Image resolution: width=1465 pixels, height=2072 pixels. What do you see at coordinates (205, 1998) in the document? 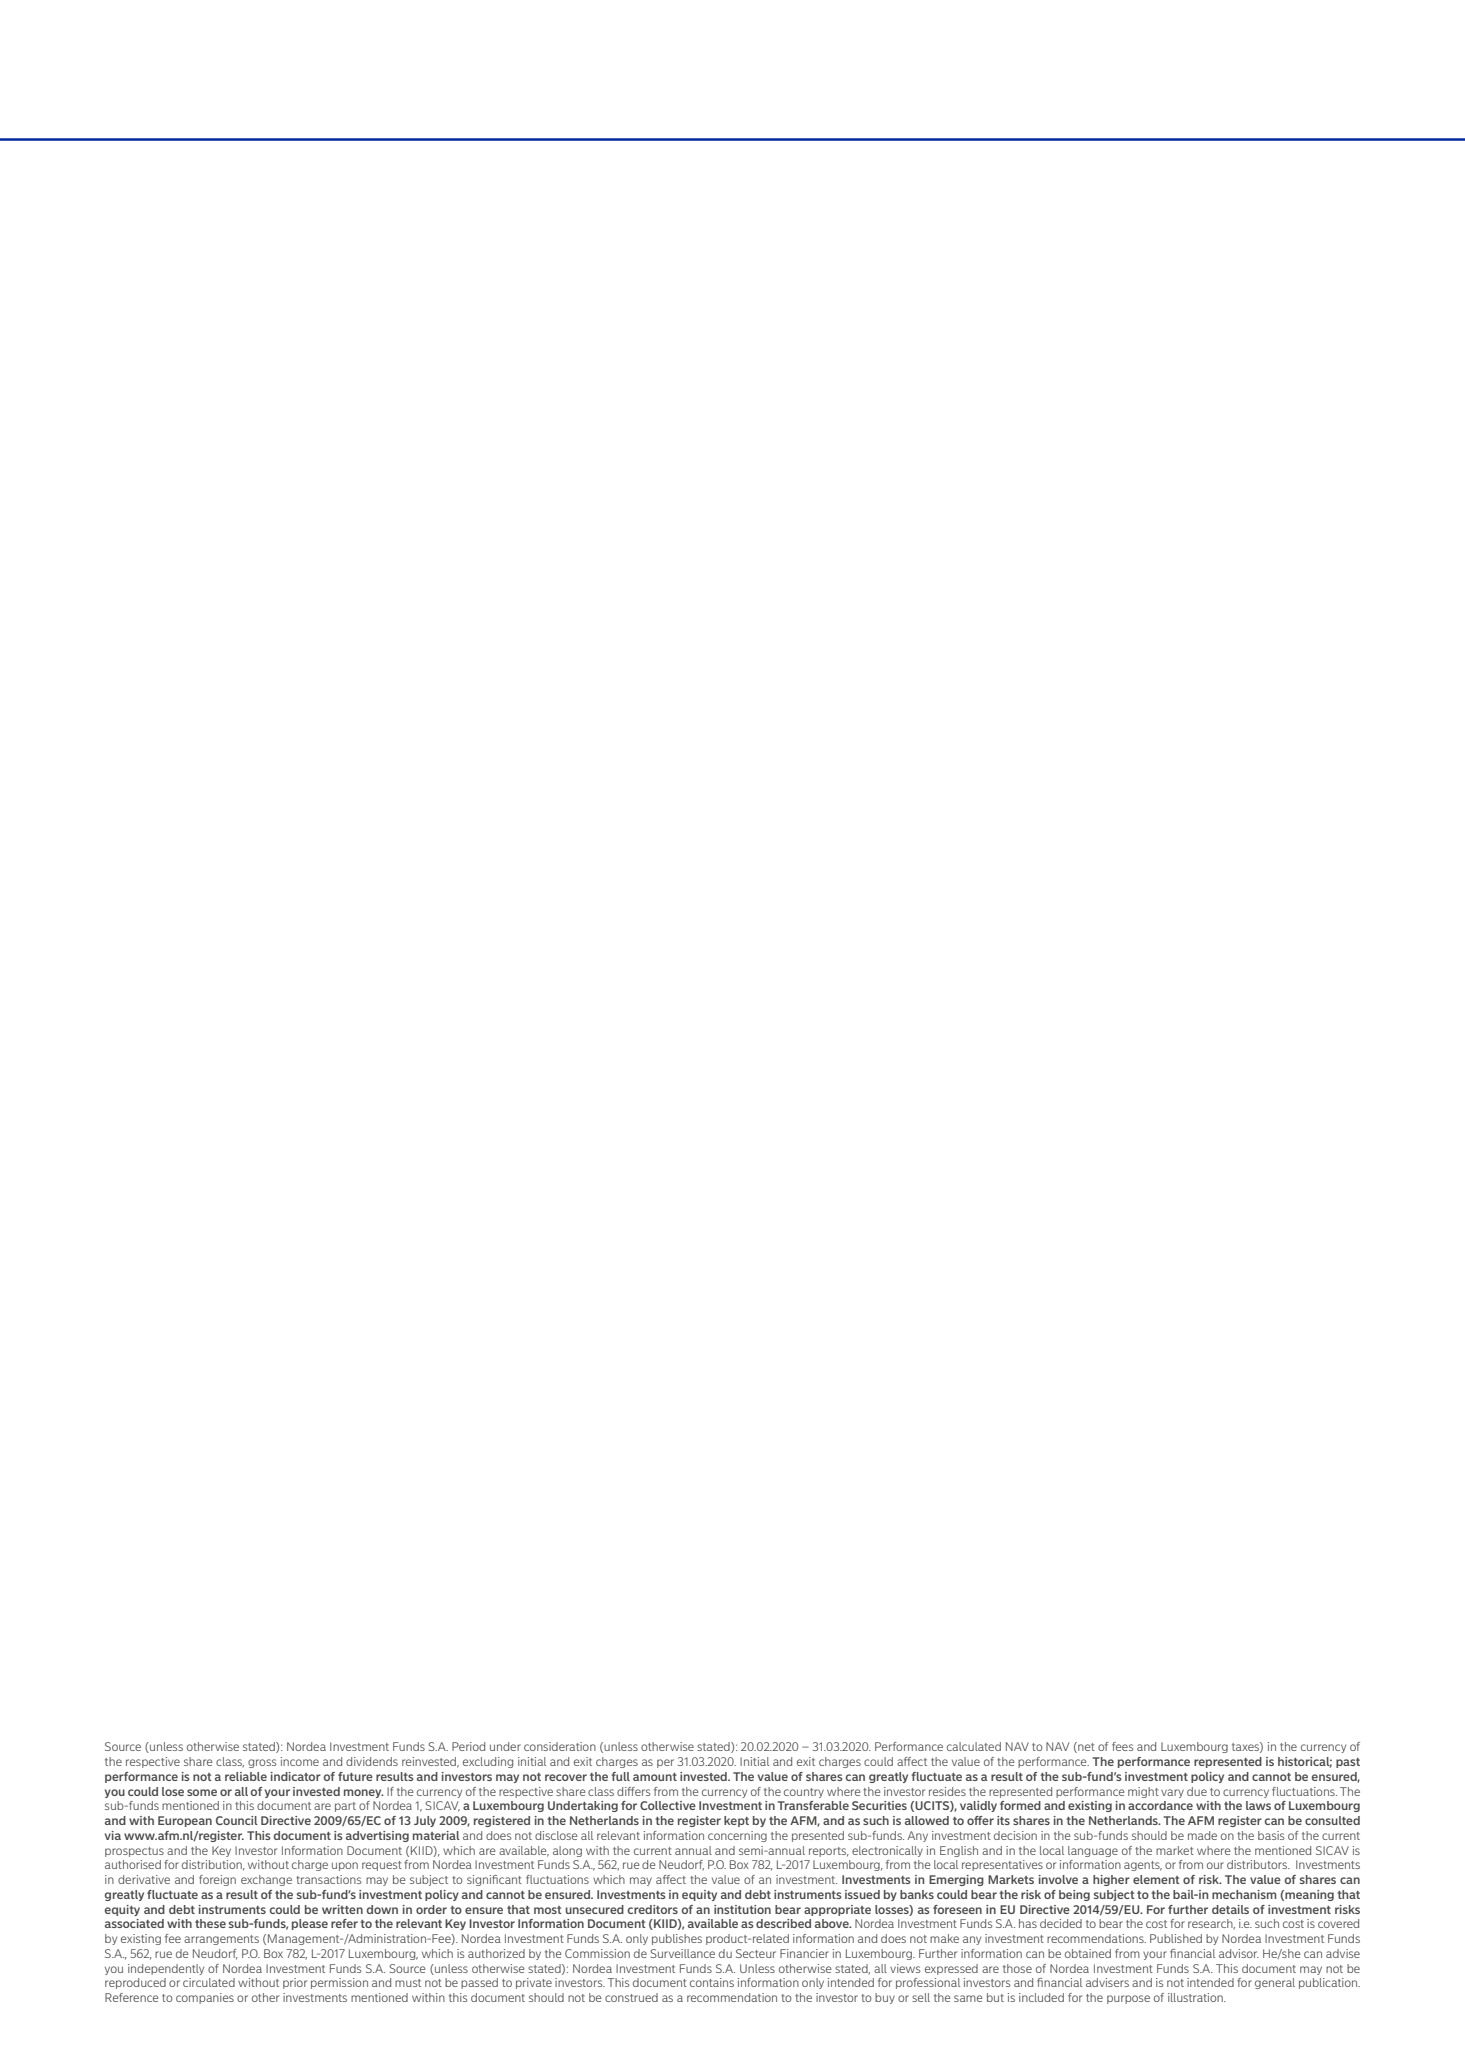
I see `companies` at bounding box center [205, 1998].
